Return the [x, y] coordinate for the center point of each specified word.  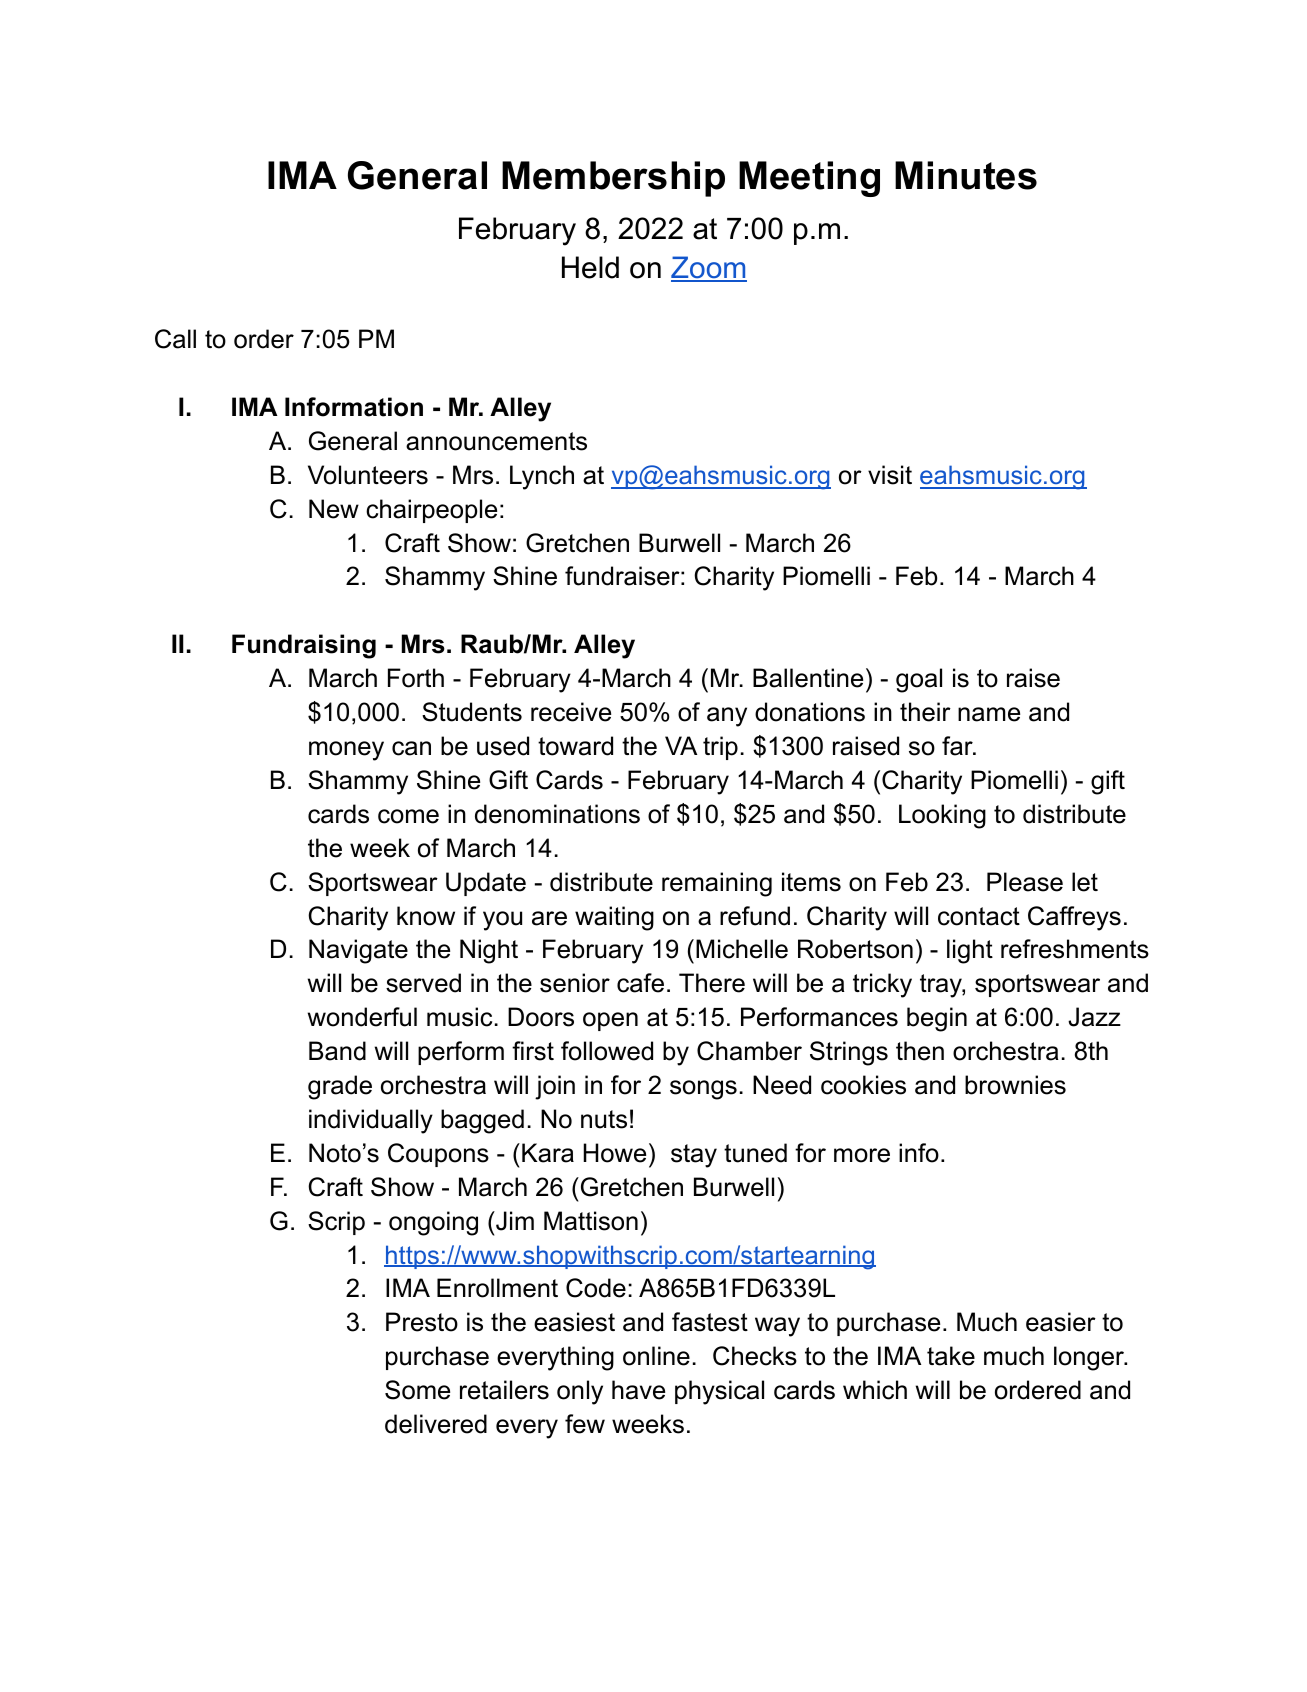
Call [175, 339]
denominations [557, 814]
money [346, 751]
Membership [613, 179]
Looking [942, 816]
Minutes [966, 175]
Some [417, 1390]
